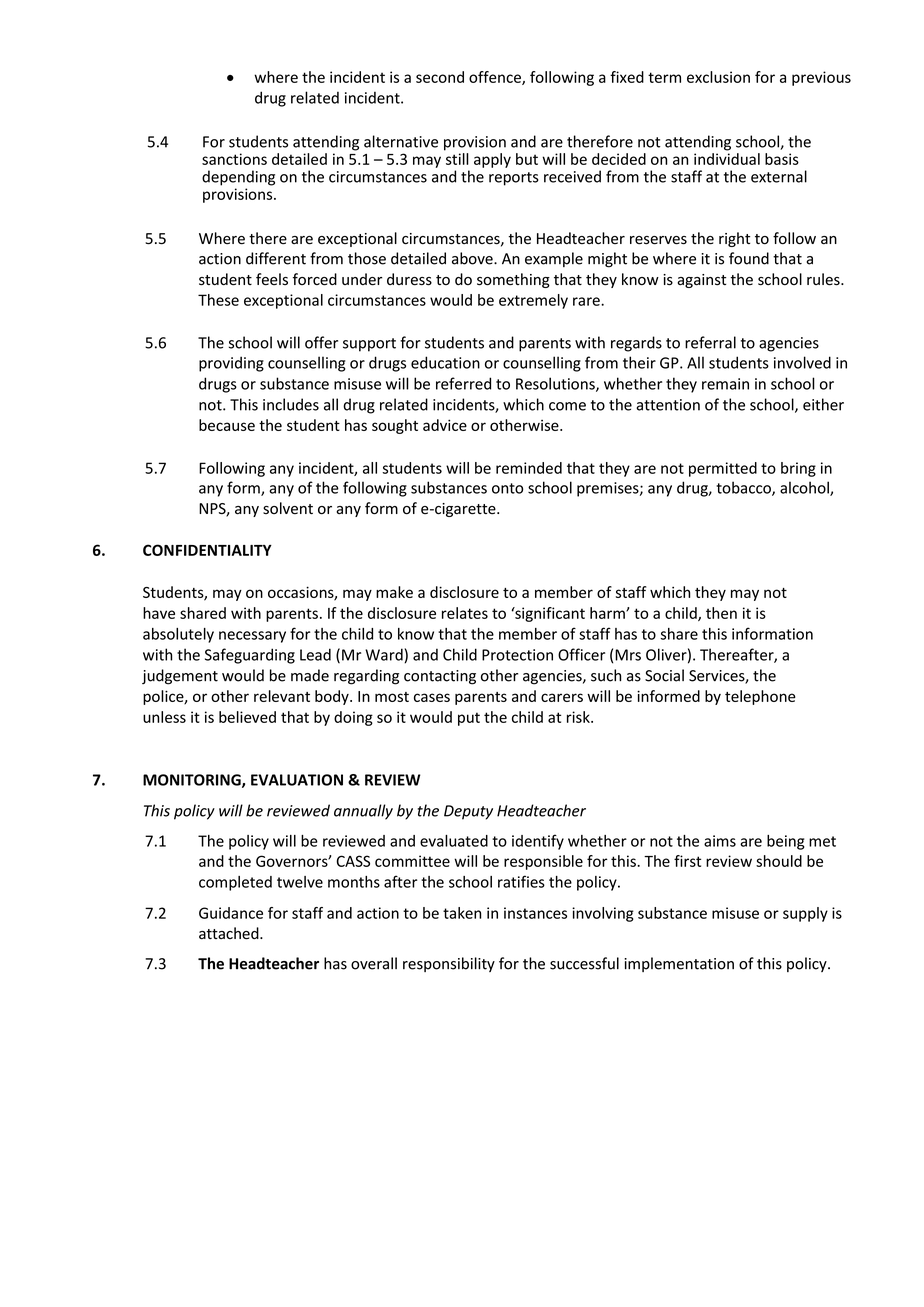 The image size is (924, 1307). Describe the element at coordinates (710, 342) in the screenshot. I see `referral` at that location.
